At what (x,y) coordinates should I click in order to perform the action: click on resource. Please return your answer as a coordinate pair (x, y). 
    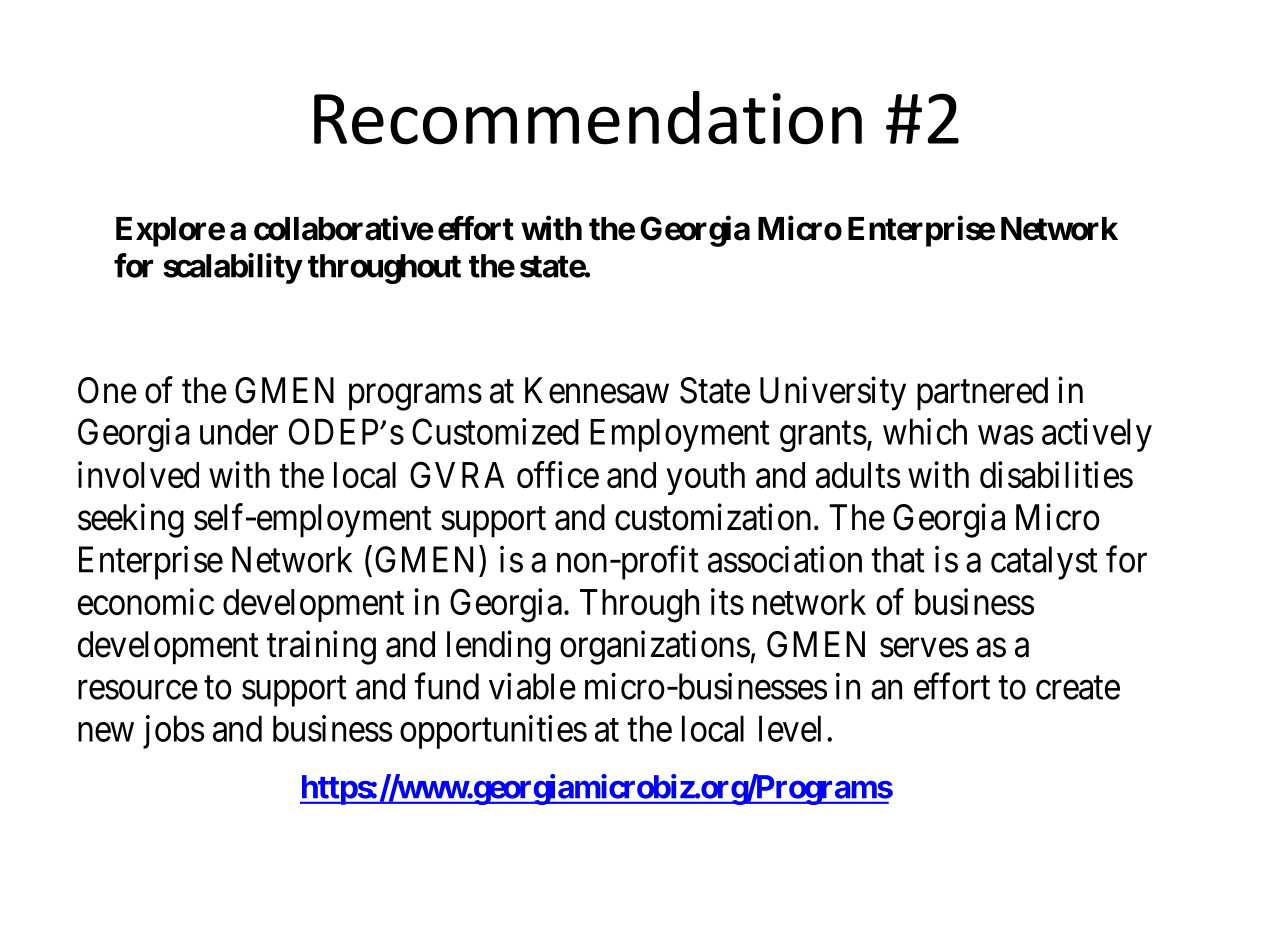
    Looking at the image, I should click on (138, 690).
